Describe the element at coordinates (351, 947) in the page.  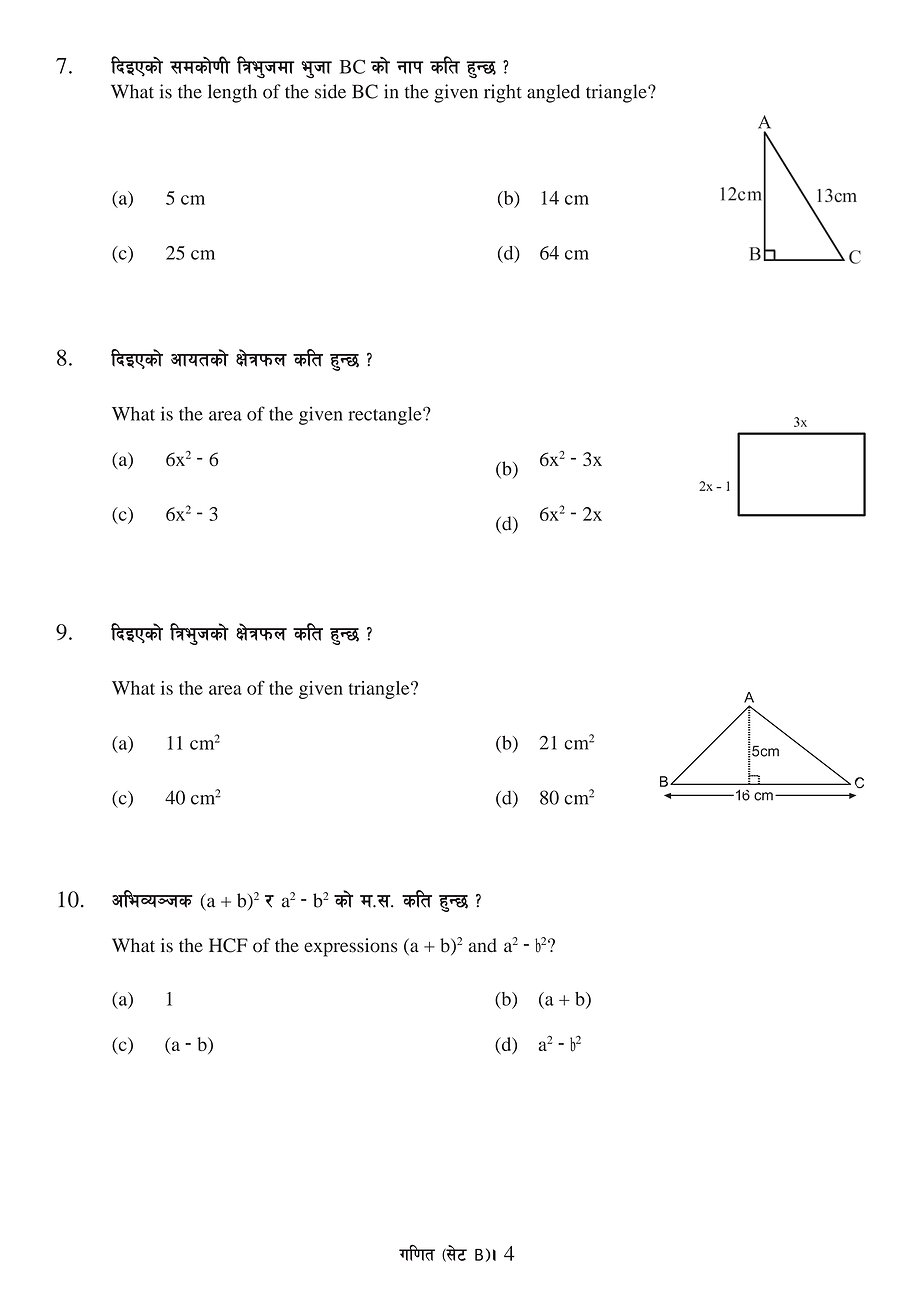
I see `expressions` at that location.
